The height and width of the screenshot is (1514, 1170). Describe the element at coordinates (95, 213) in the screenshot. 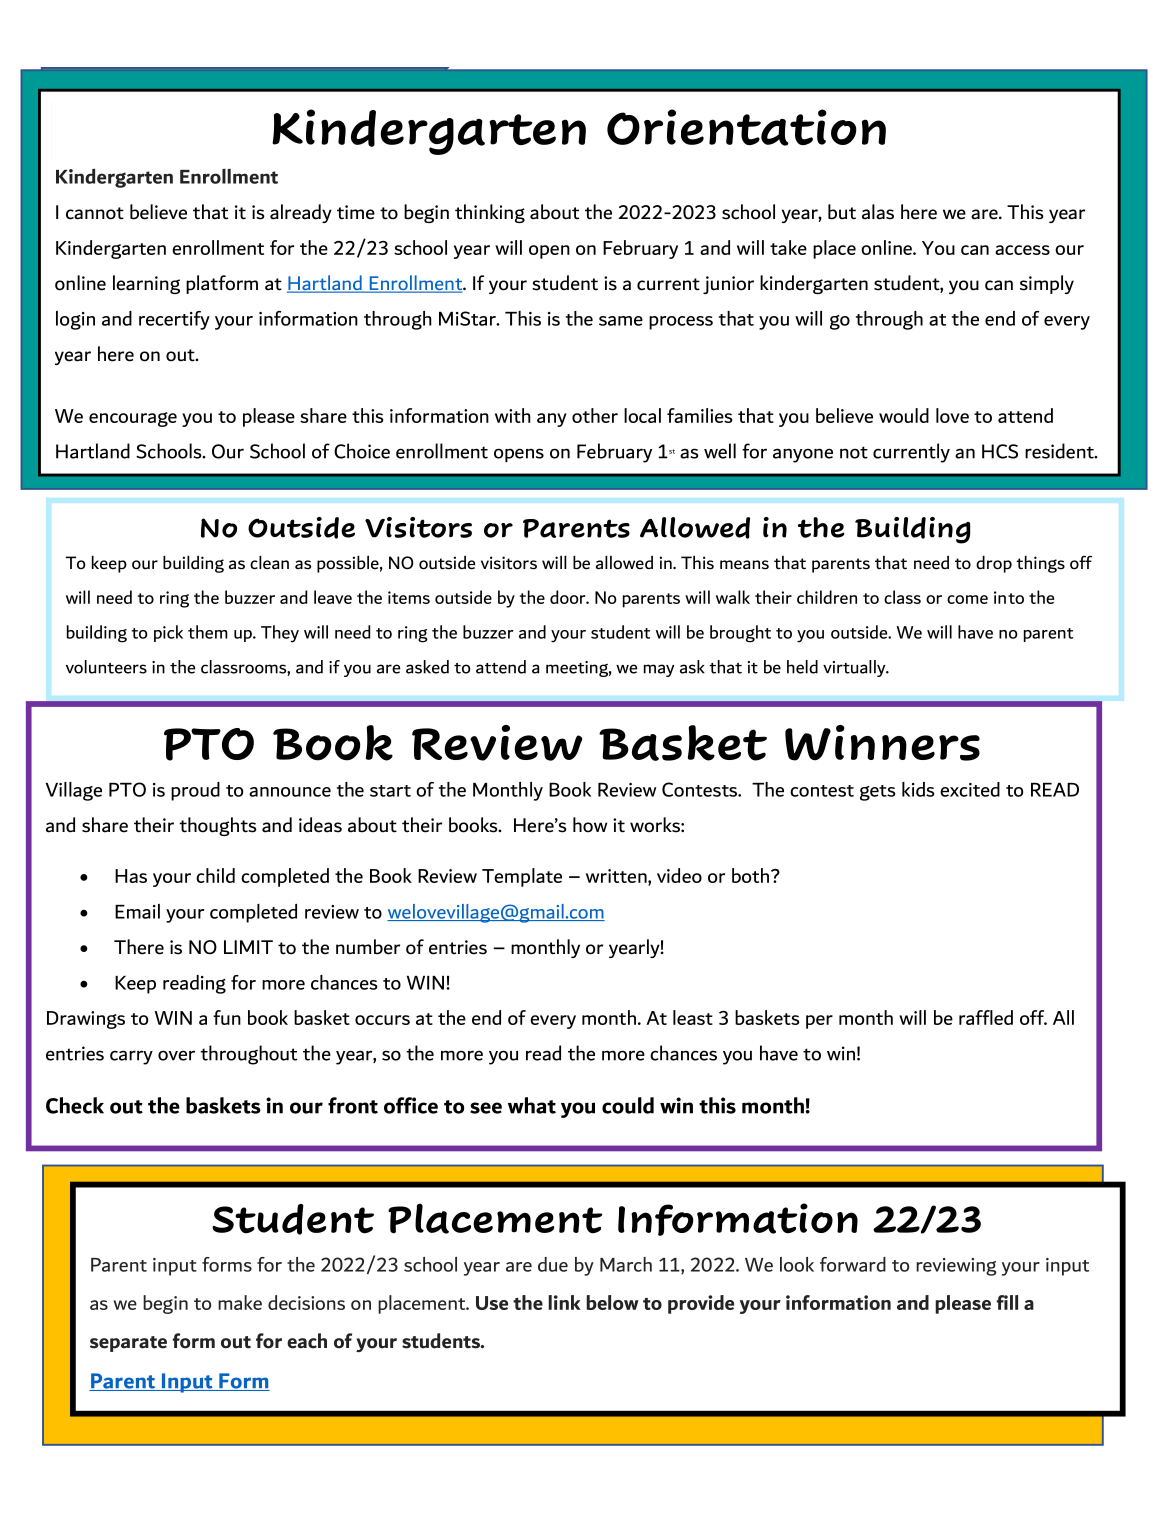

I see `cannot` at that location.
